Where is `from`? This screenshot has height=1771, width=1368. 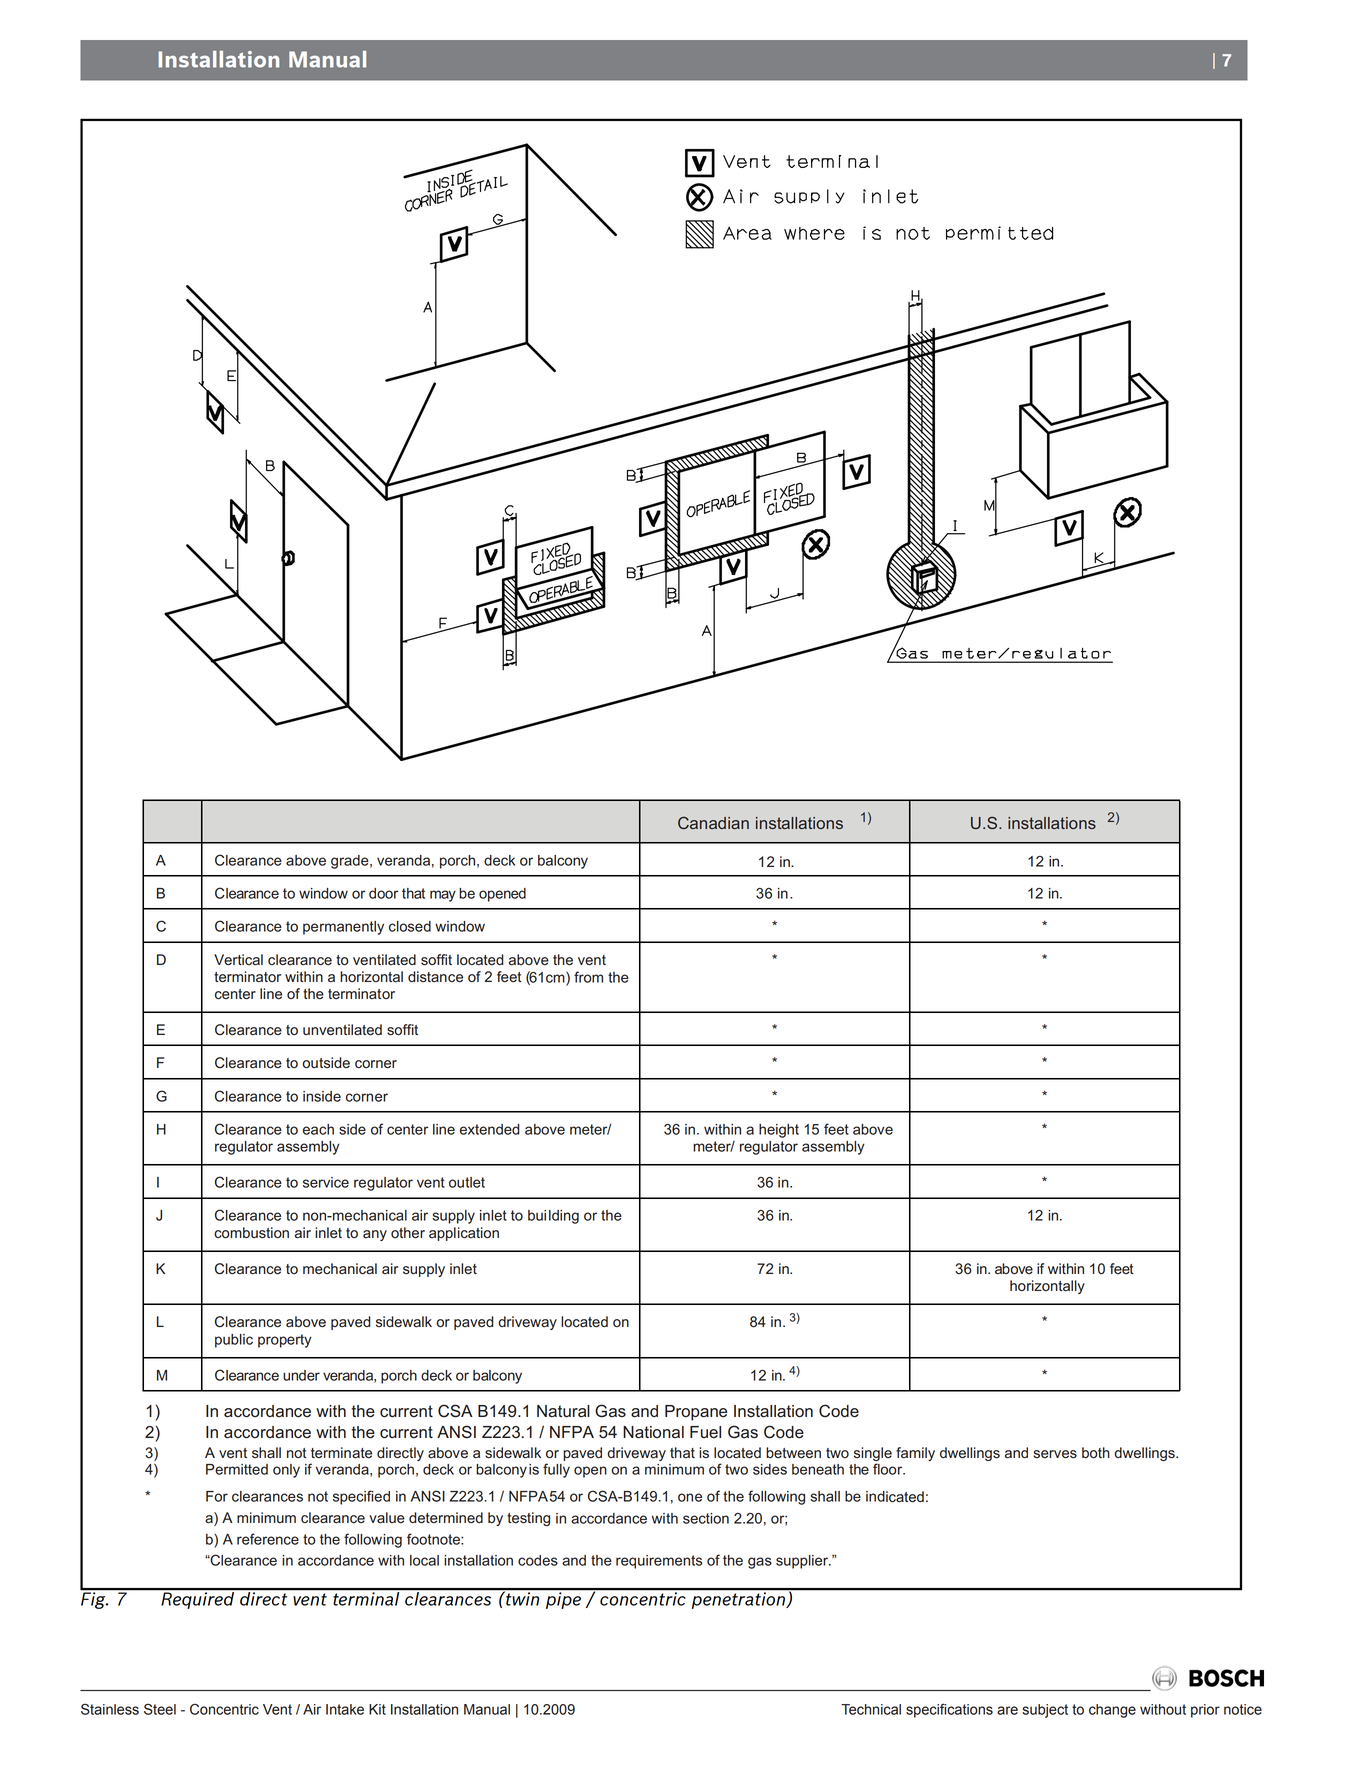
from is located at coordinates (588, 977).
